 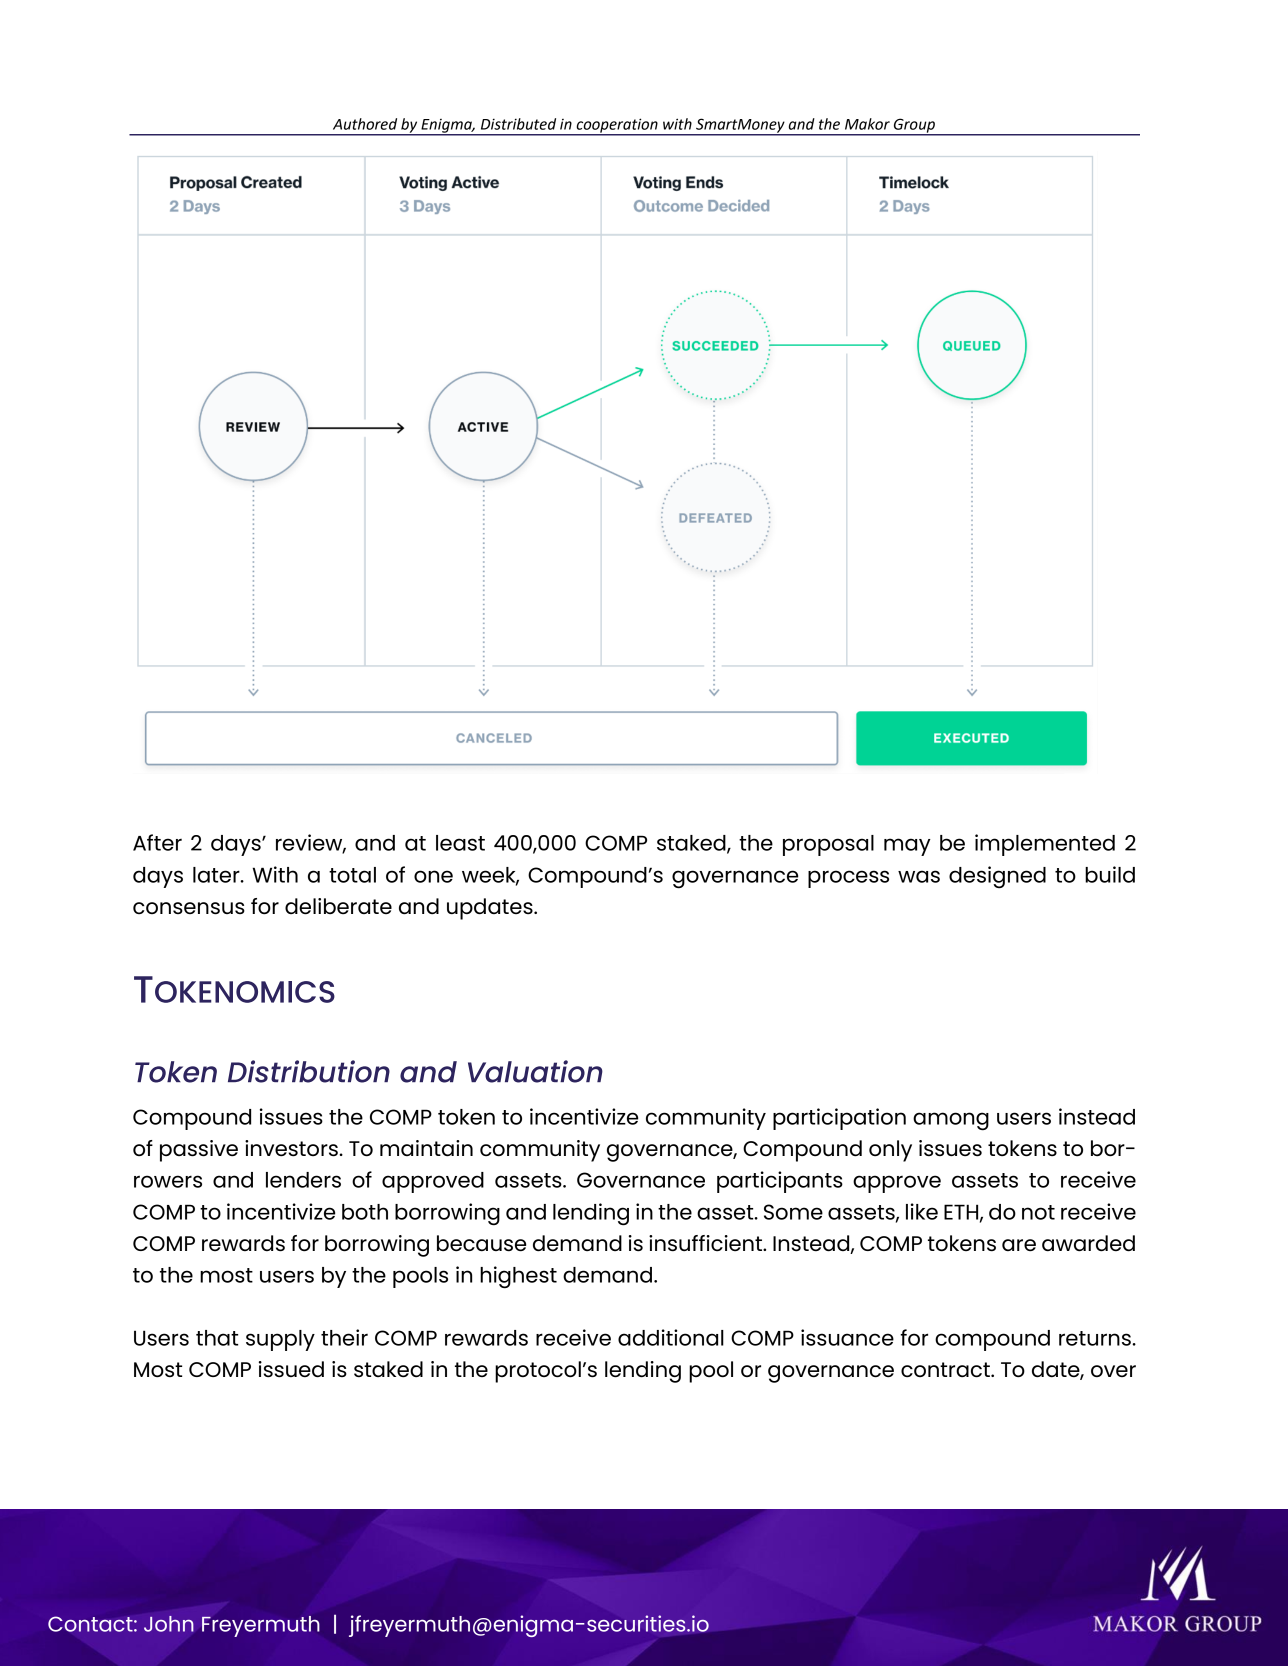 What do you see at coordinates (365, 124) in the document?
I see `Authored` at bounding box center [365, 124].
